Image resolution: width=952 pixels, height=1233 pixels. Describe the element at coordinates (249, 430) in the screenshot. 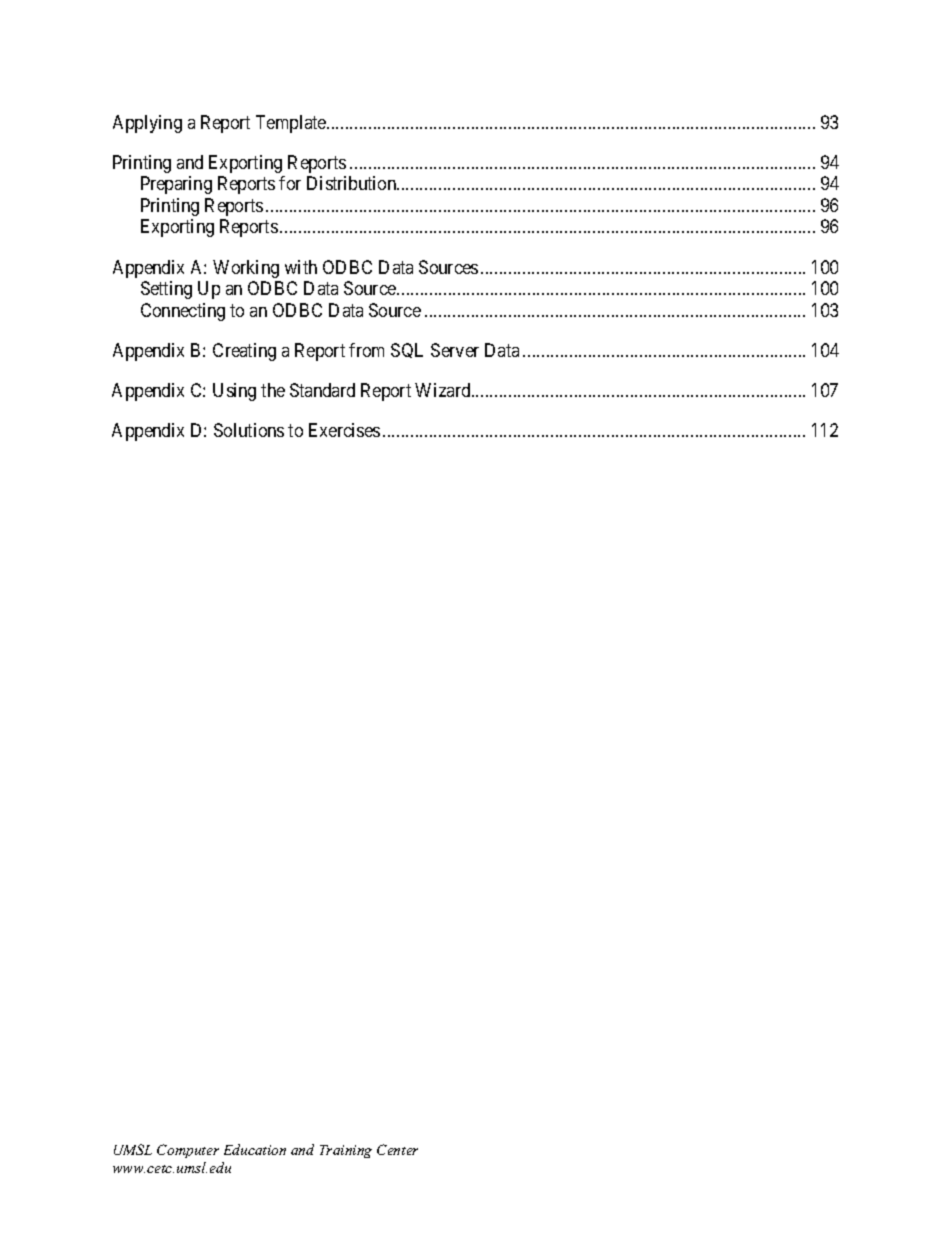

I see `Solutions` at that location.
